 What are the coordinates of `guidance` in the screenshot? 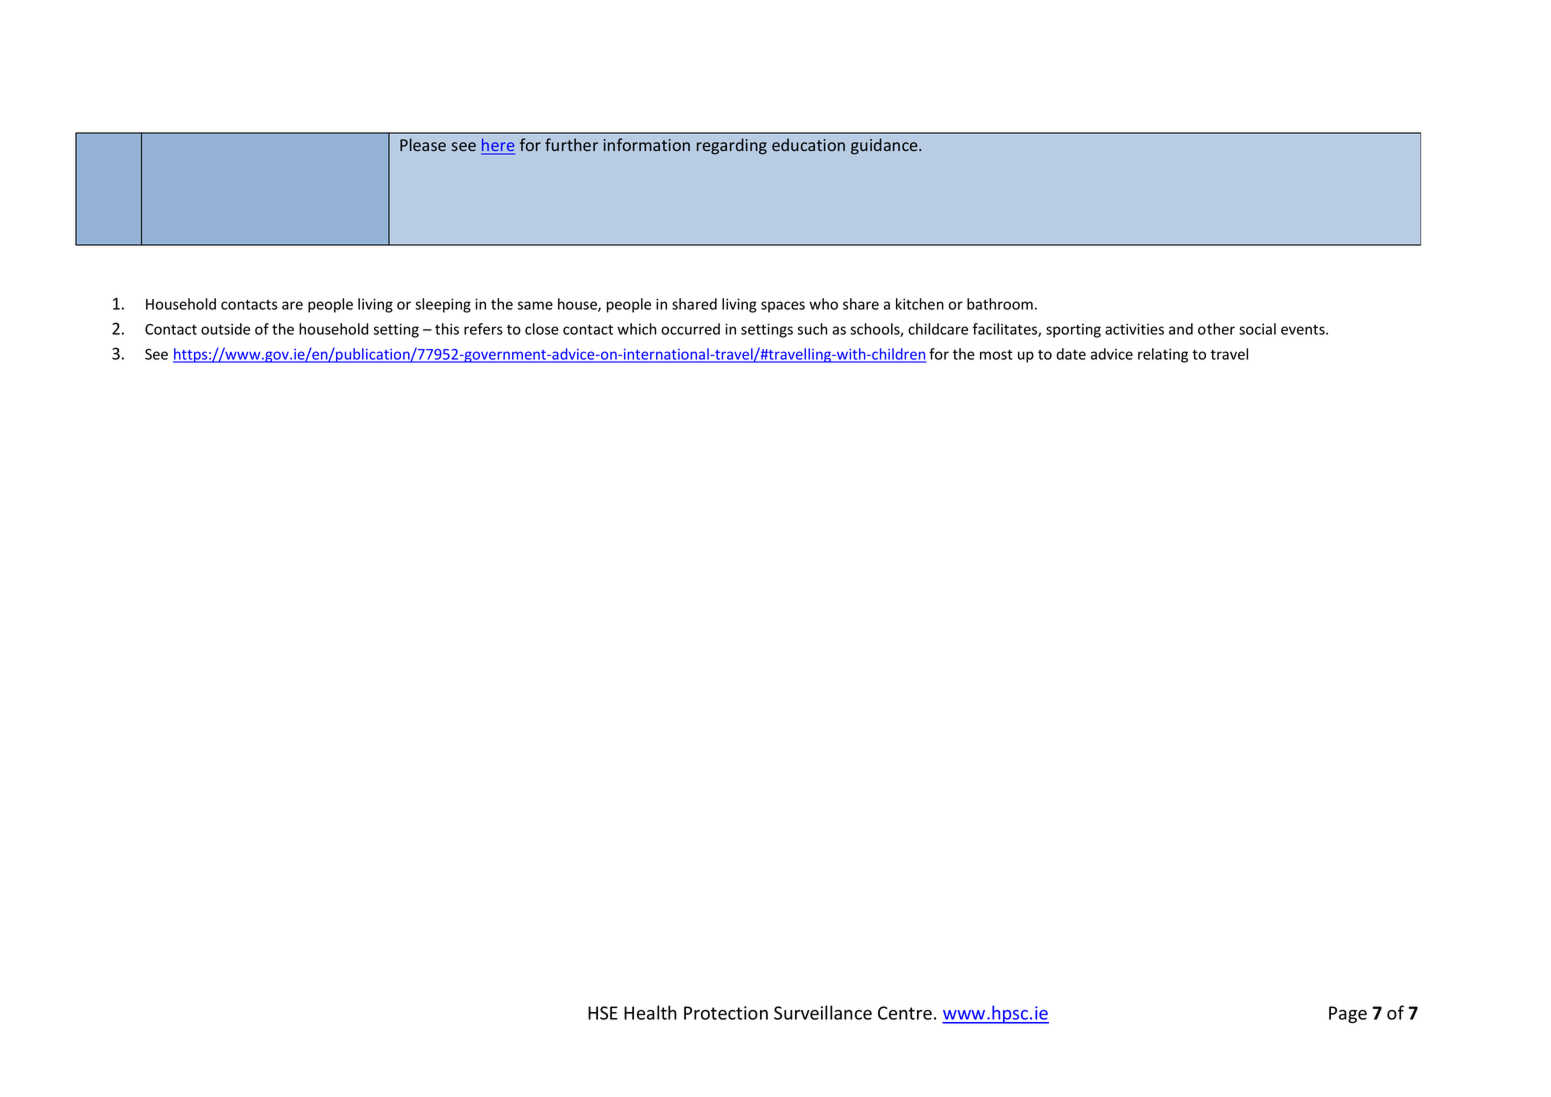 It's located at (885, 146).
